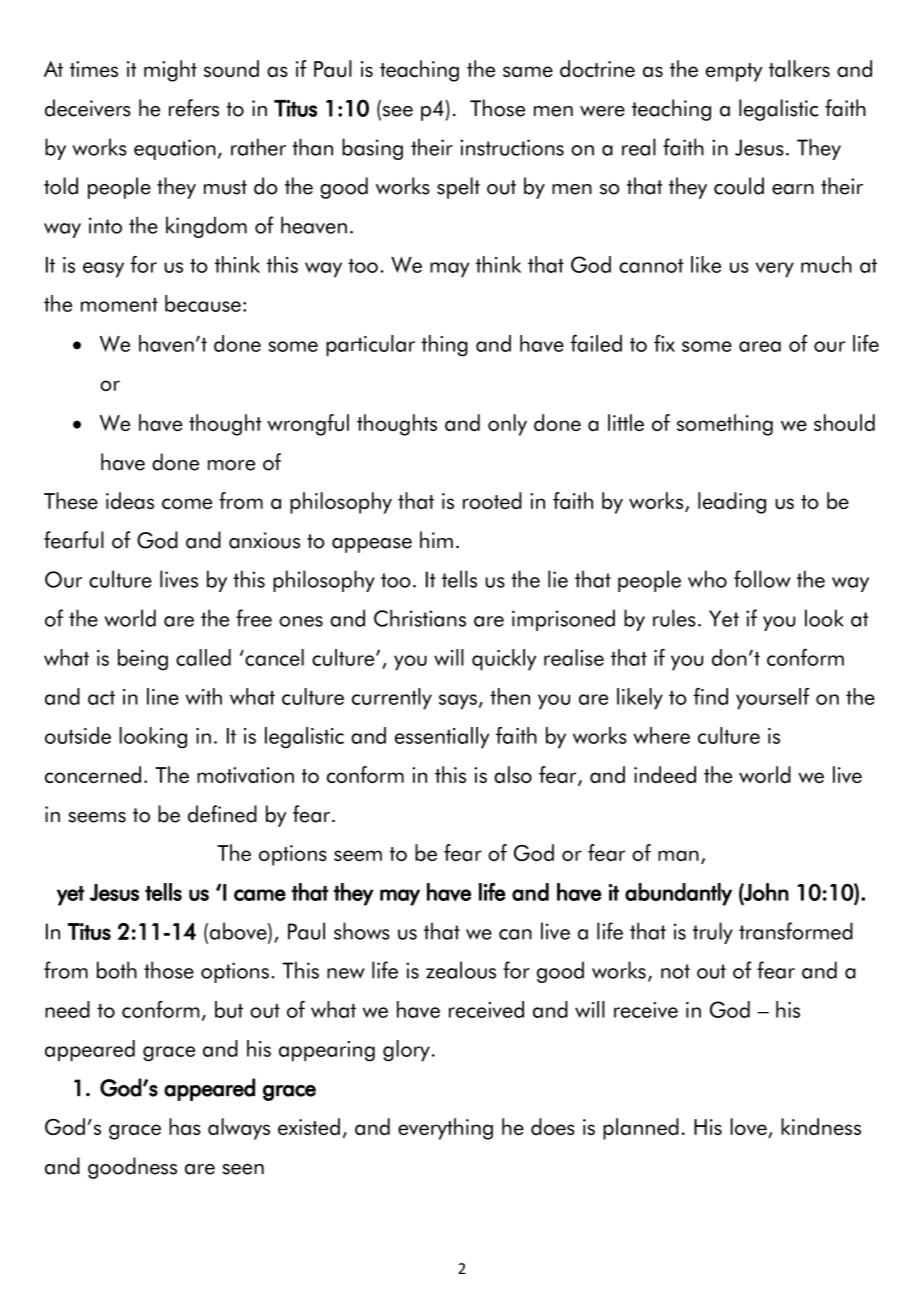 This screenshot has height=1308, width=924. What do you see at coordinates (194, 108) in the screenshot?
I see `refers` at bounding box center [194, 108].
